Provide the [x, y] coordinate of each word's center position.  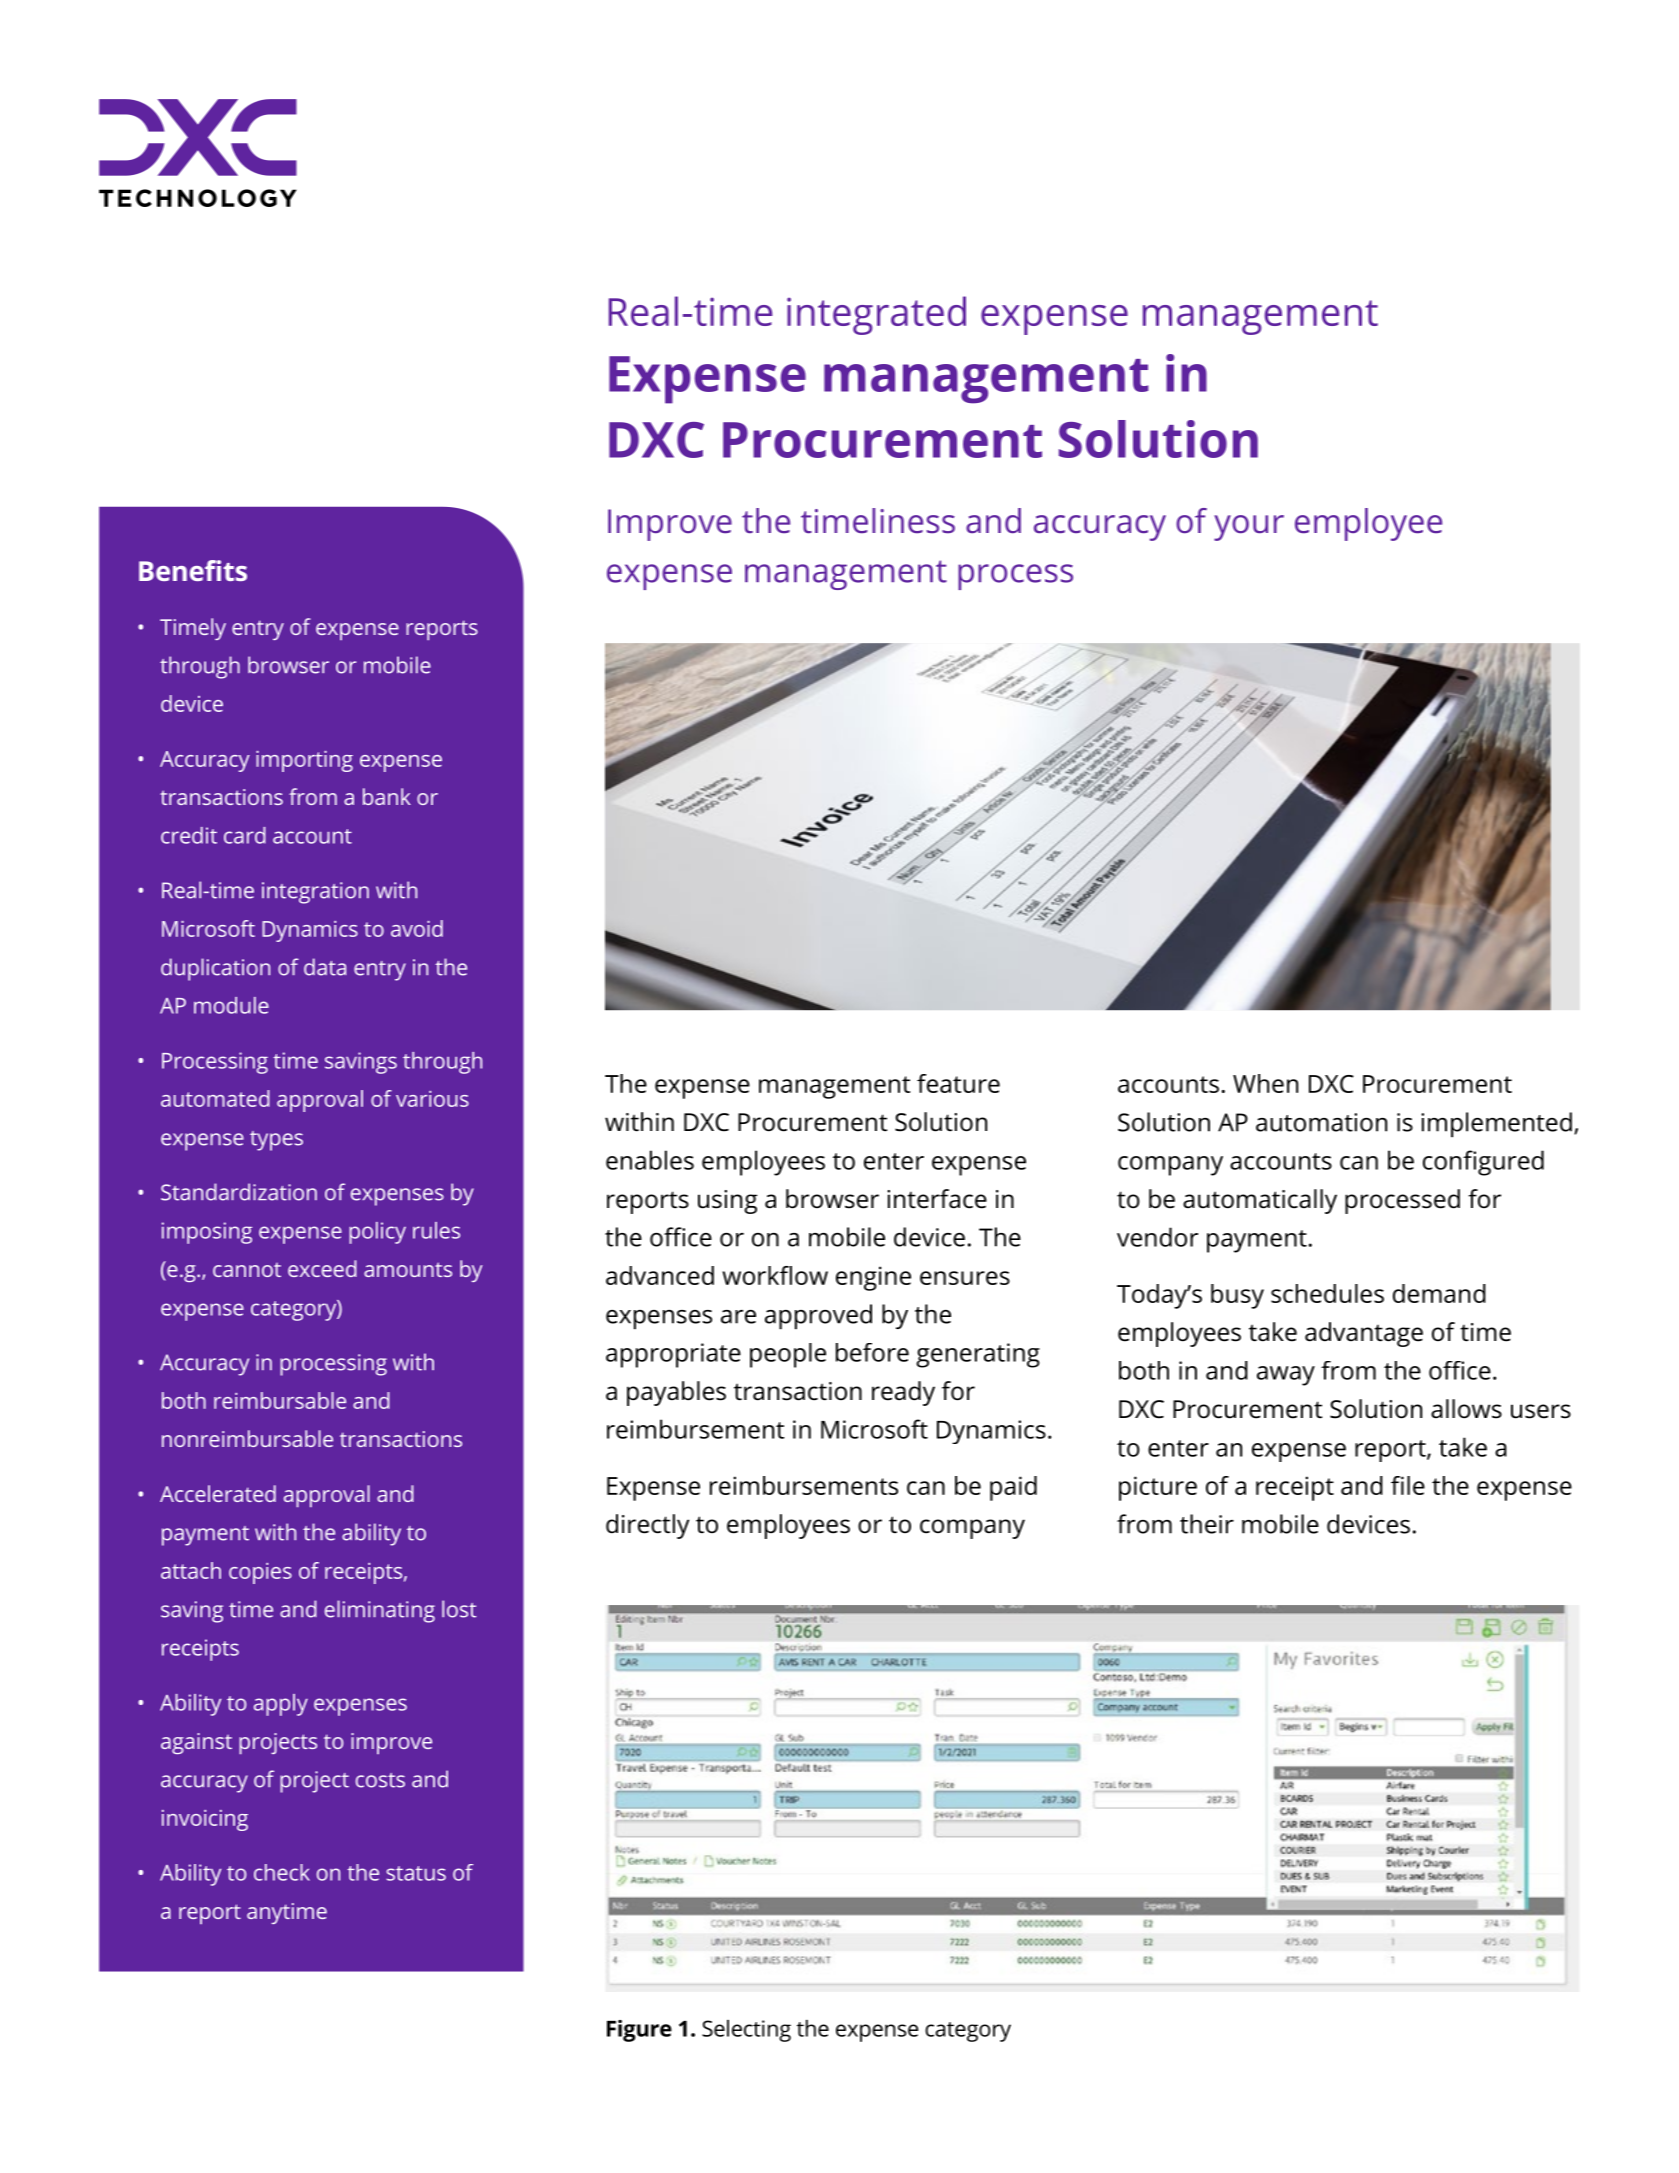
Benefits [193, 570]
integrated [876, 315]
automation [1321, 1122]
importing [304, 761]
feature [958, 1083]
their [1207, 1524]
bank [387, 796]
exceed [322, 1268]
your [1249, 528]
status [416, 1873]
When [1265, 1083]
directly [647, 1526]
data [325, 967]
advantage [1364, 1334]
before [872, 1352]
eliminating [380, 1611]
